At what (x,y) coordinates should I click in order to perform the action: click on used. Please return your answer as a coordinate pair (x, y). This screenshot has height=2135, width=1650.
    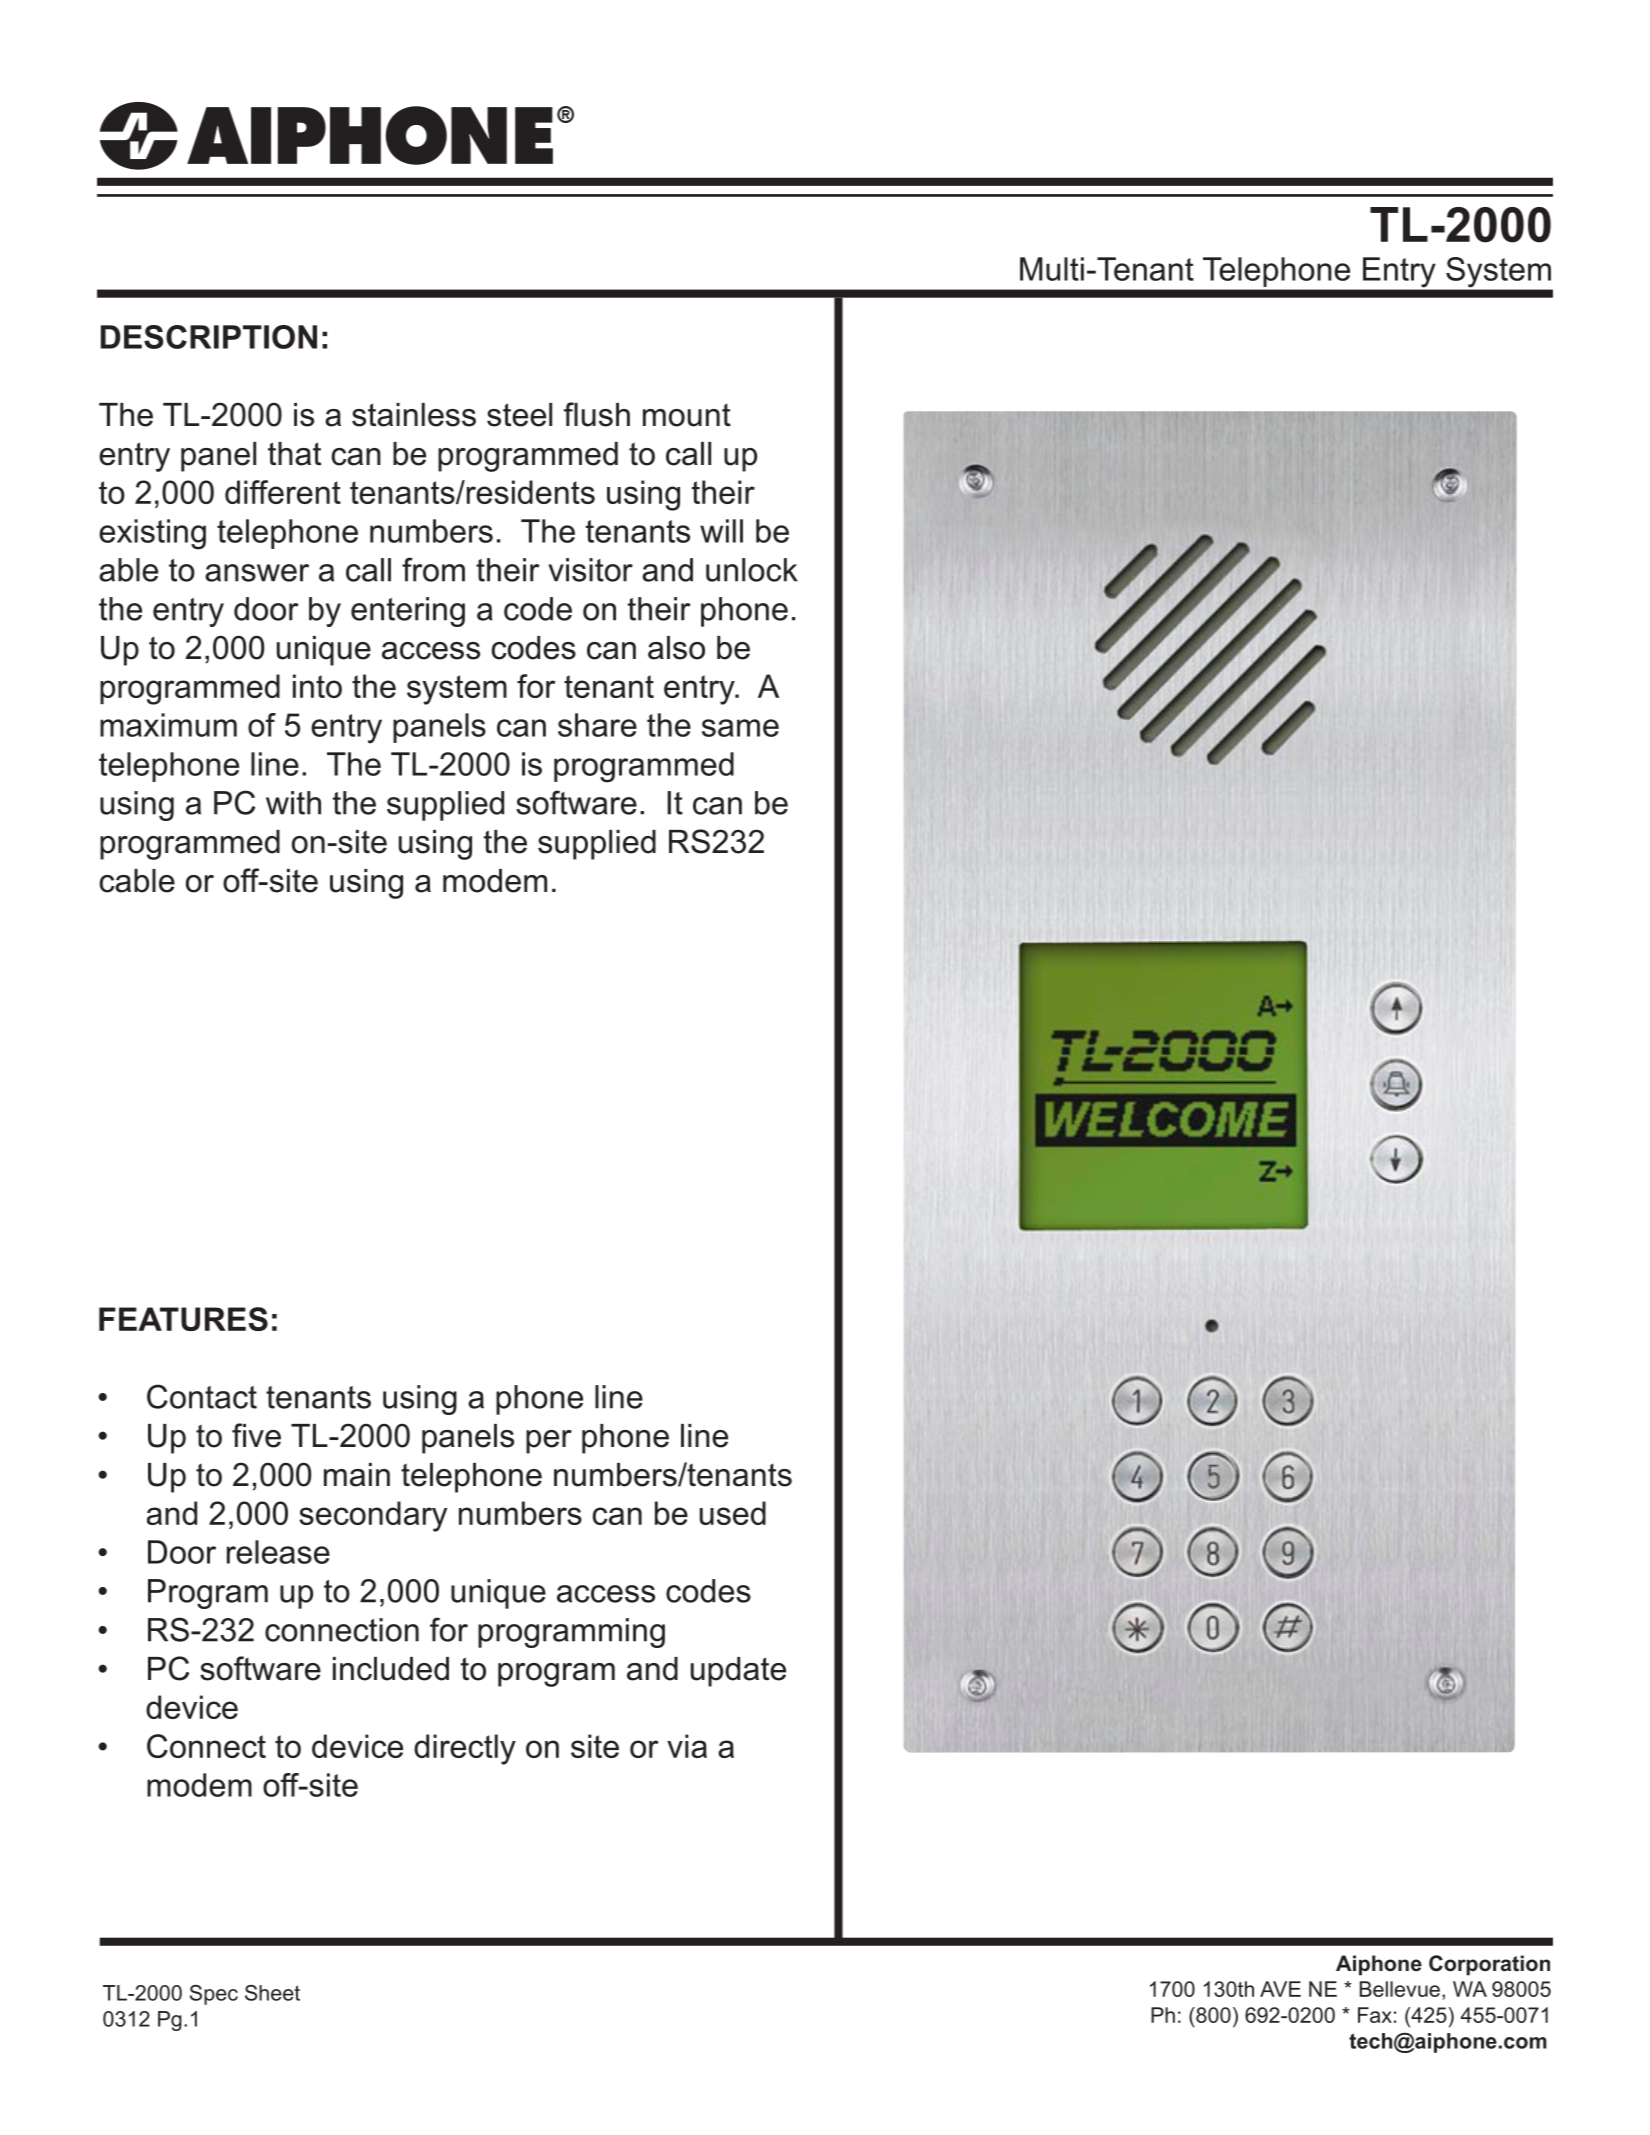
    Looking at the image, I should click on (733, 1513).
